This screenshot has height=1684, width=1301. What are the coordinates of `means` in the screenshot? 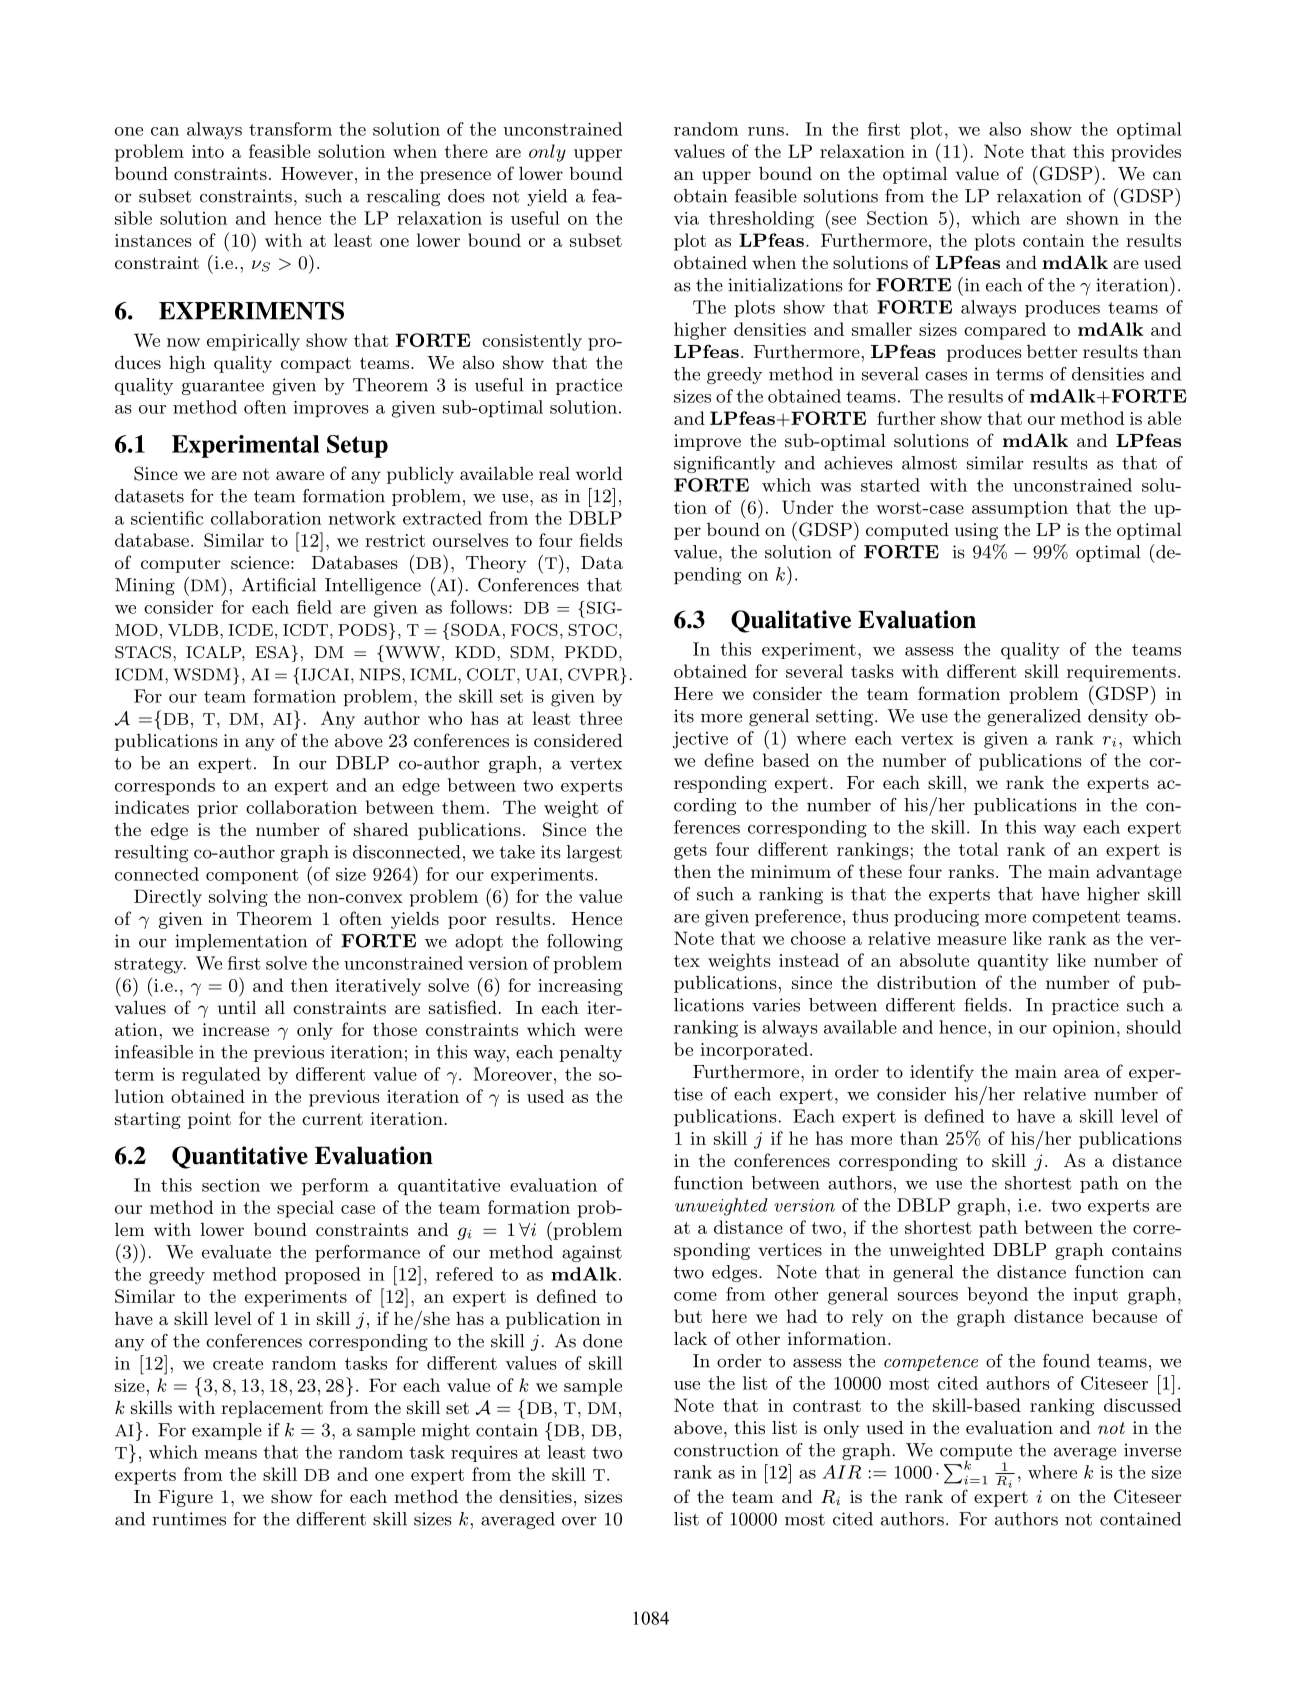 It's located at (230, 1454).
